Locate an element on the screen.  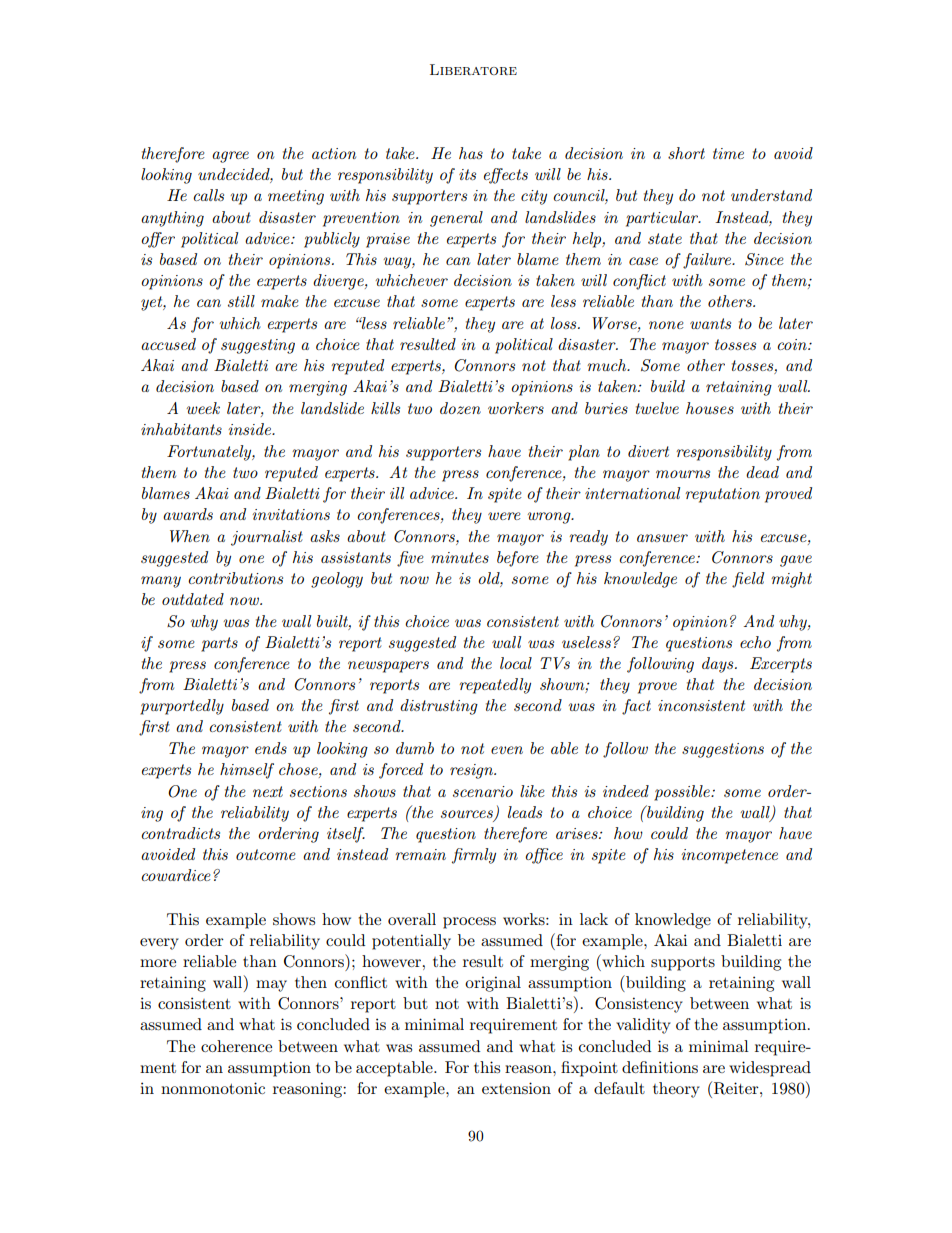
coherence is located at coordinates (236, 1046).
